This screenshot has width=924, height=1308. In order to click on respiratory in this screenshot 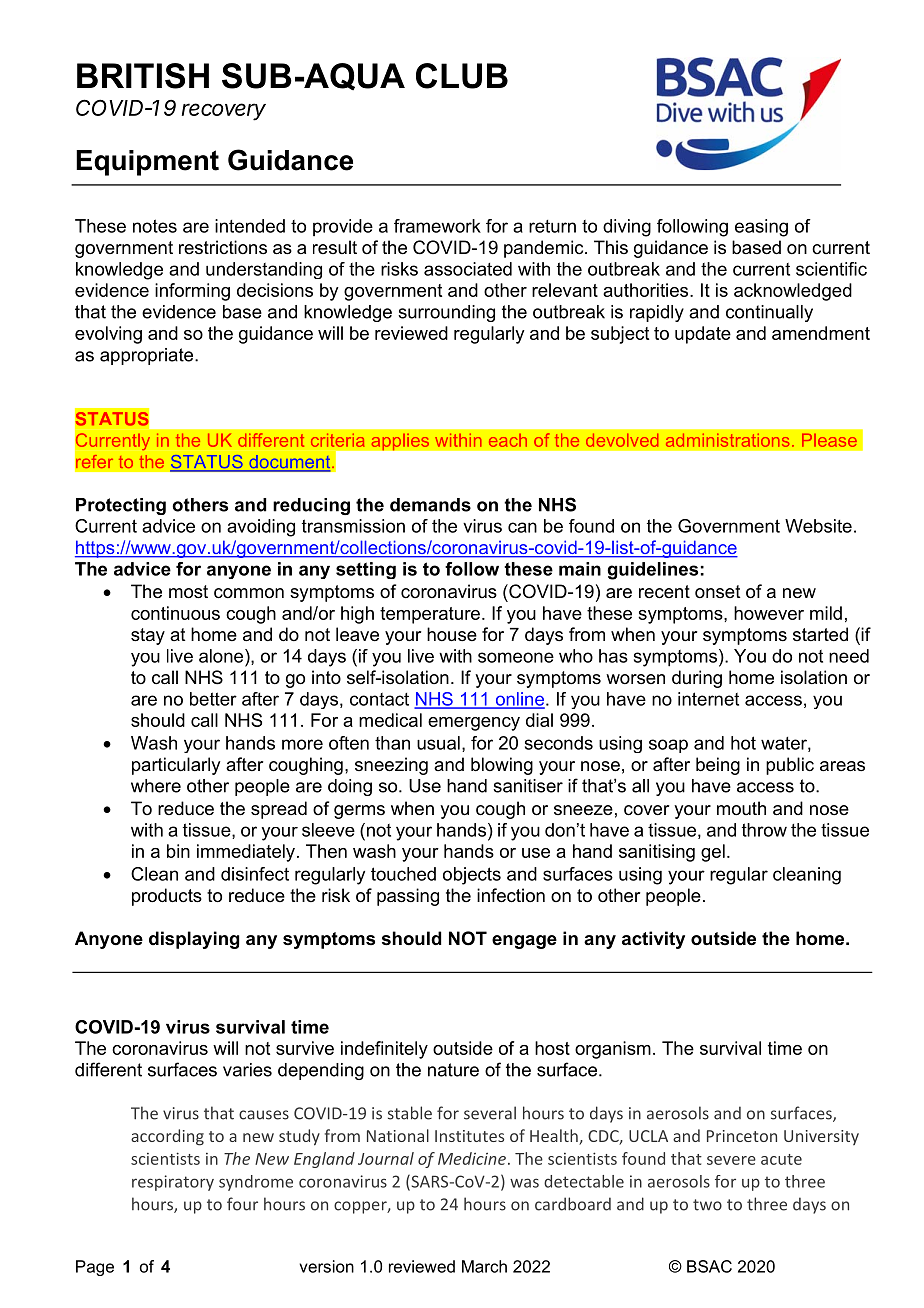, I will do `click(173, 1183)`.
